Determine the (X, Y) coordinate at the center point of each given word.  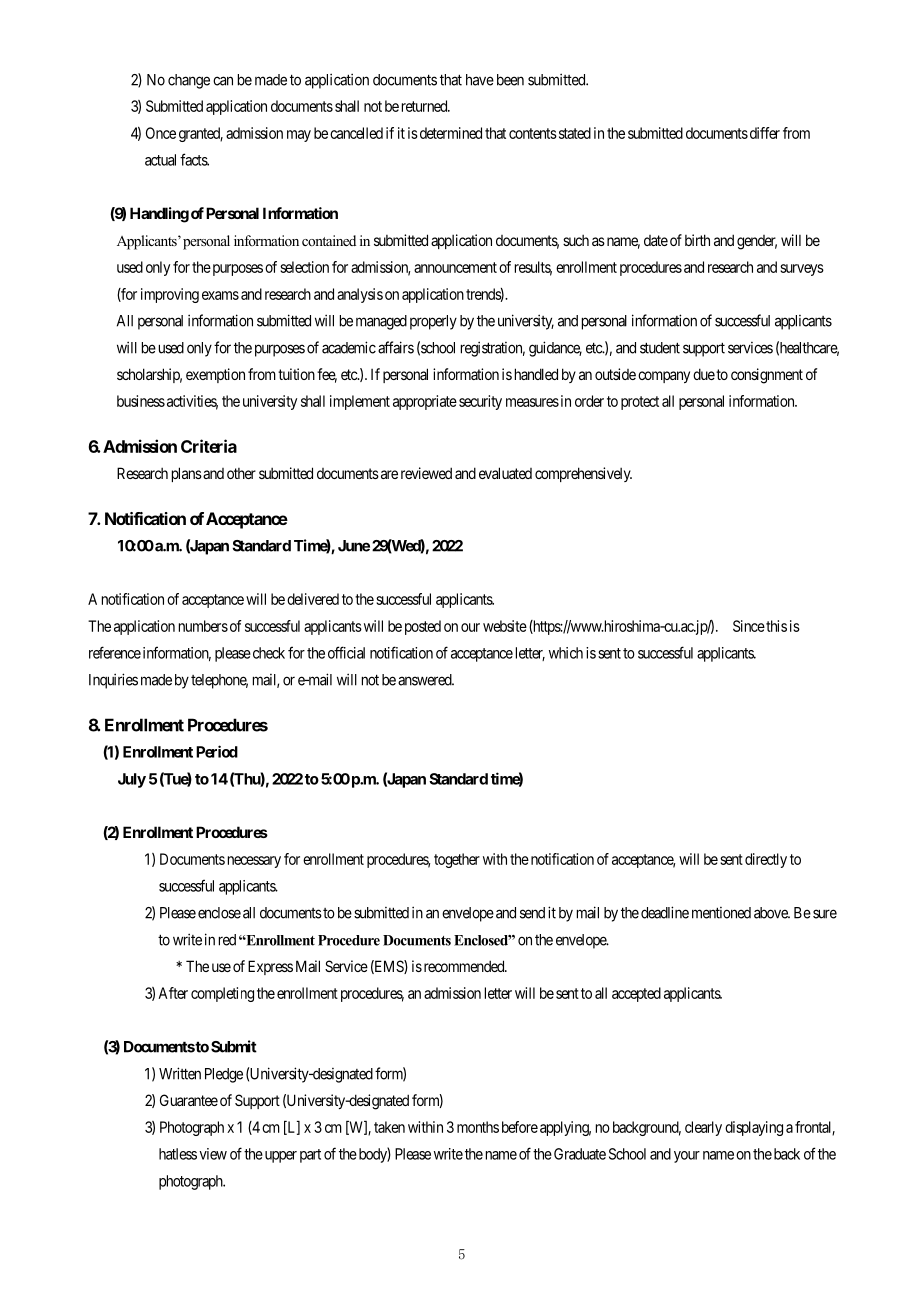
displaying (754, 1128)
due (704, 374)
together (457, 860)
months (478, 1127)
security (480, 402)
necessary (254, 862)
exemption (215, 375)
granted (201, 134)
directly (766, 860)
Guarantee (189, 1100)
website (505, 626)
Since (749, 626)
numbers (203, 626)
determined (449, 133)
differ (765, 133)
